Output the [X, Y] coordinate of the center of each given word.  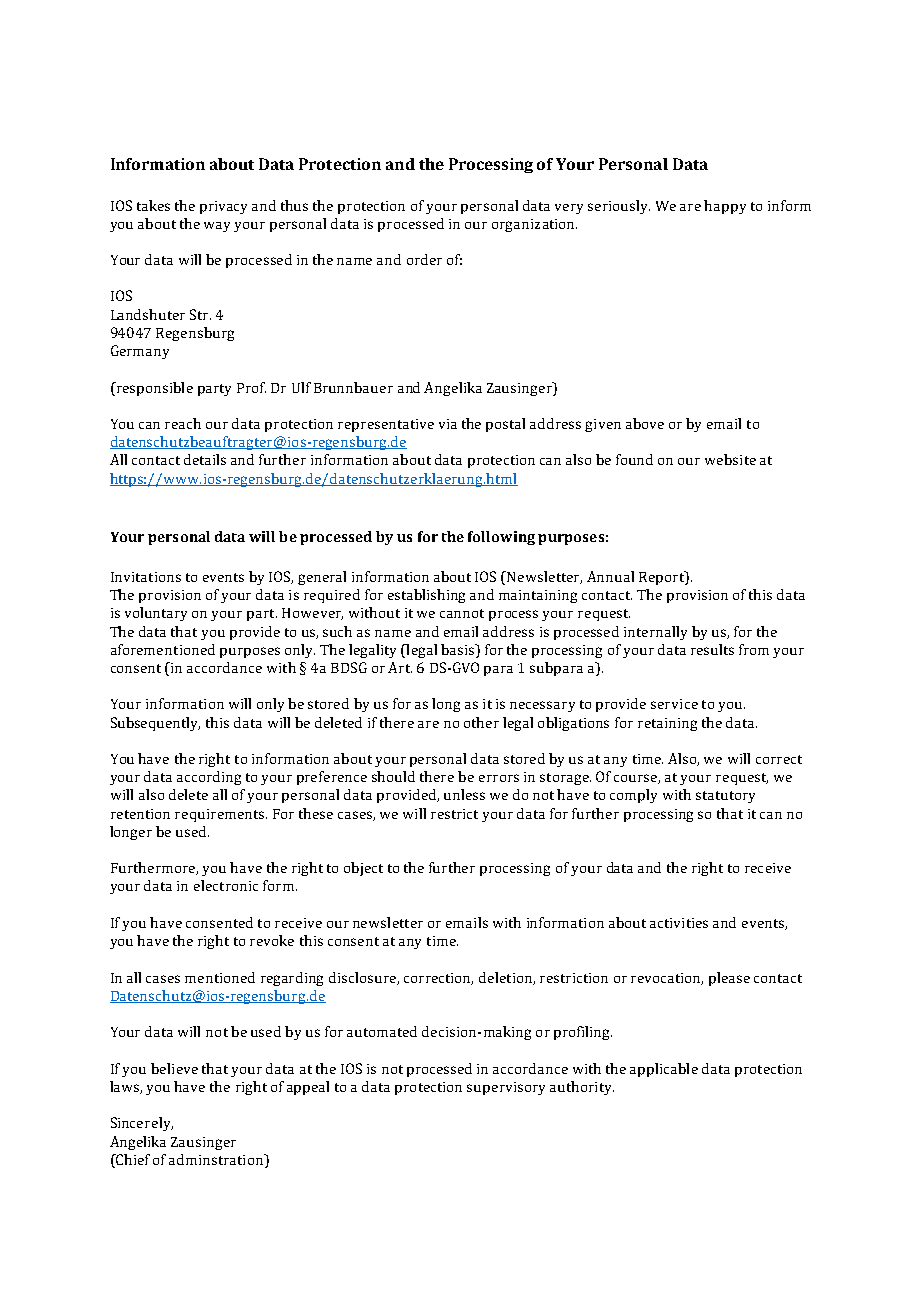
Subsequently [155, 724]
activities [679, 923]
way [217, 227]
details [205, 459]
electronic [226, 885]
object [363, 869]
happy [725, 207]
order [424, 259]
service [674, 704]
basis [459, 649]
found [634, 459]
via [448, 424]
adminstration [217, 1159]
